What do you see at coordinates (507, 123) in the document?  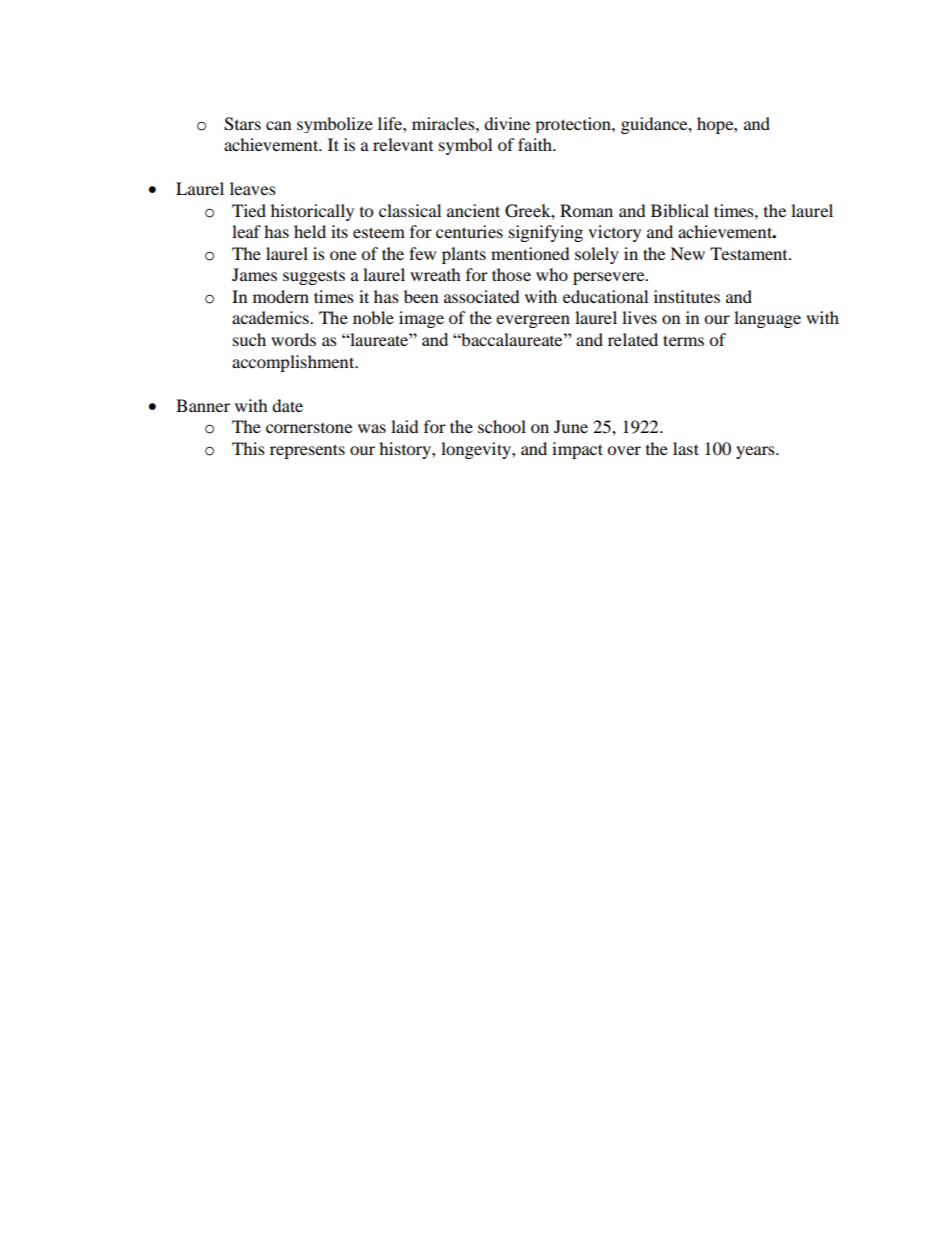 I see `divine` at bounding box center [507, 123].
